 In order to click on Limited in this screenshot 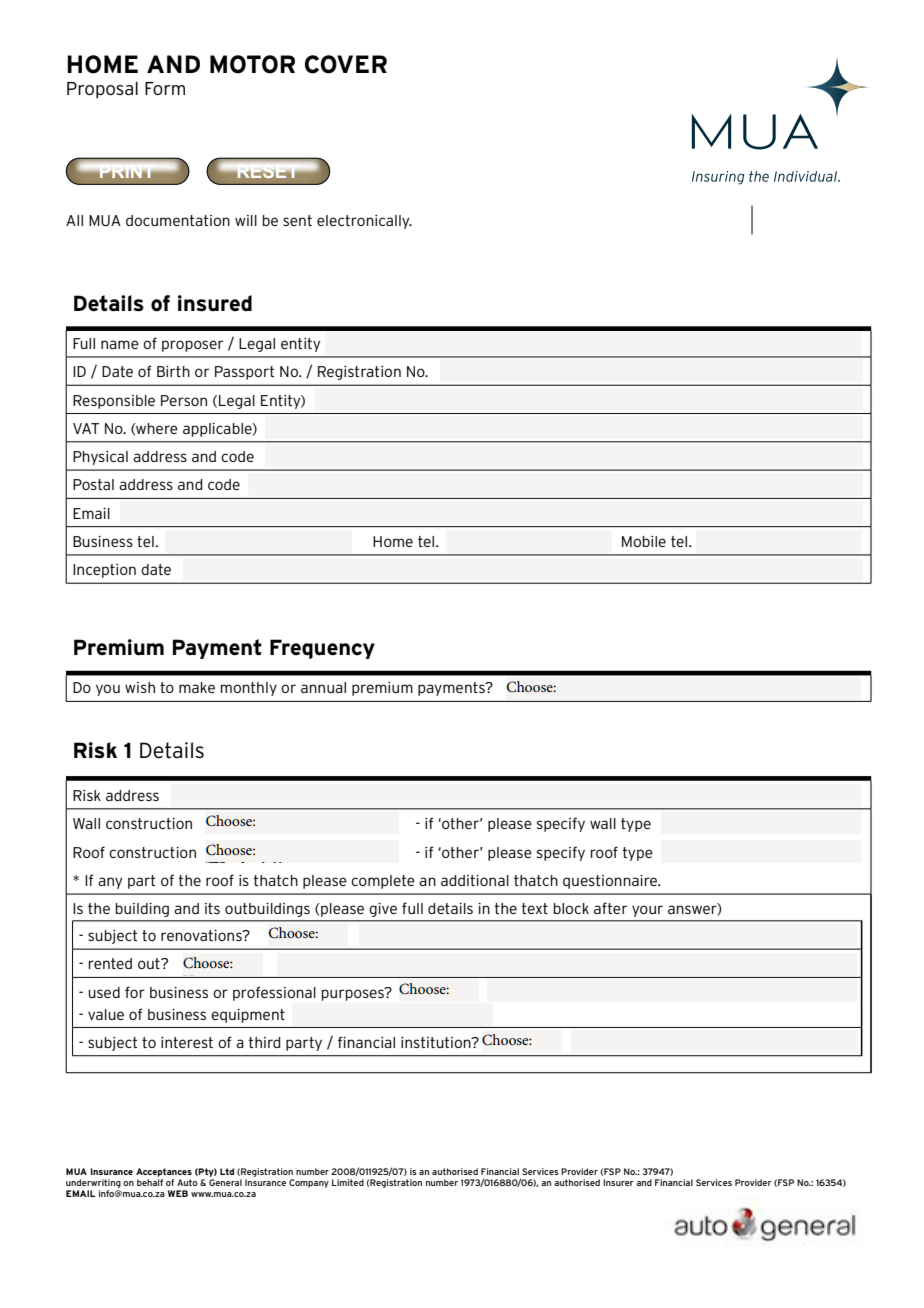, I will do `click(348, 1182)`.
